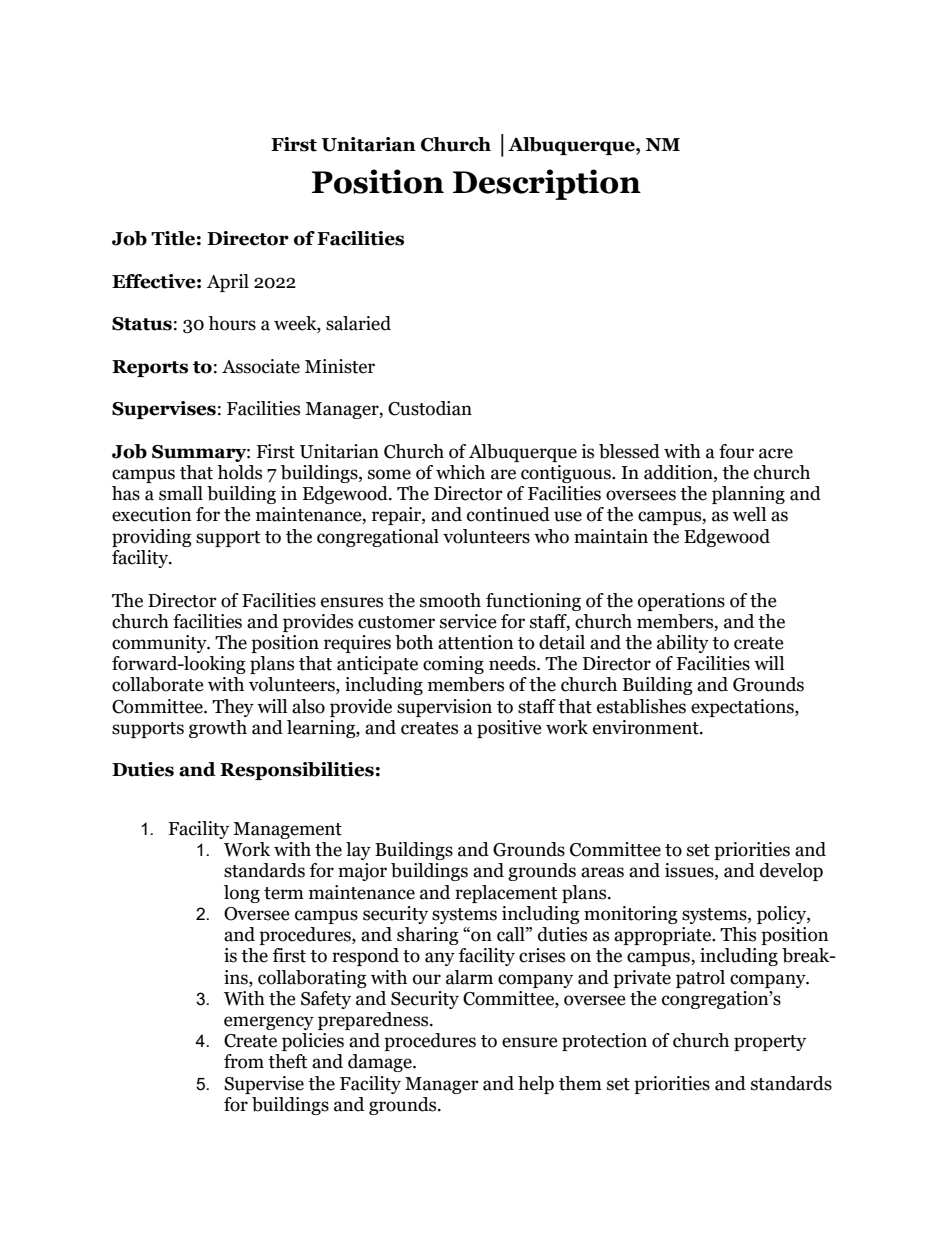 The image size is (952, 1233). Describe the element at coordinates (244, 1061) in the screenshot. I see `from` at that location.
